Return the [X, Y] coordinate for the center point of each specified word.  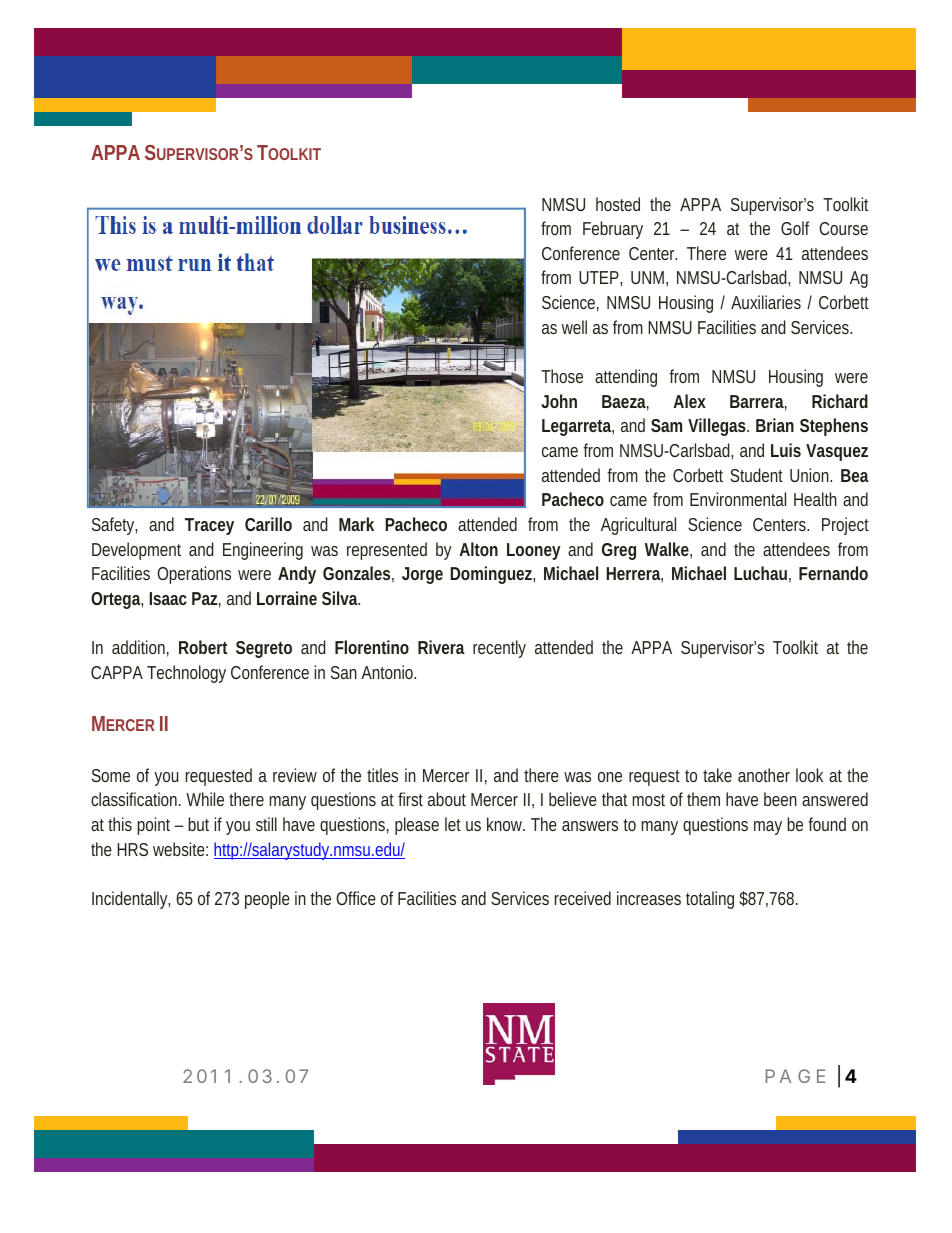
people [267, 900]
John [559, 401]
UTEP [599, 277]
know [505, 824]
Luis [786, 450]
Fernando [833, 573]
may [768, 828]
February [613, 230]
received [583, 898]
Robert [203, 647]
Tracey [209, 526]
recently [499, 649]
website [179, 849]
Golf [795, 228]
